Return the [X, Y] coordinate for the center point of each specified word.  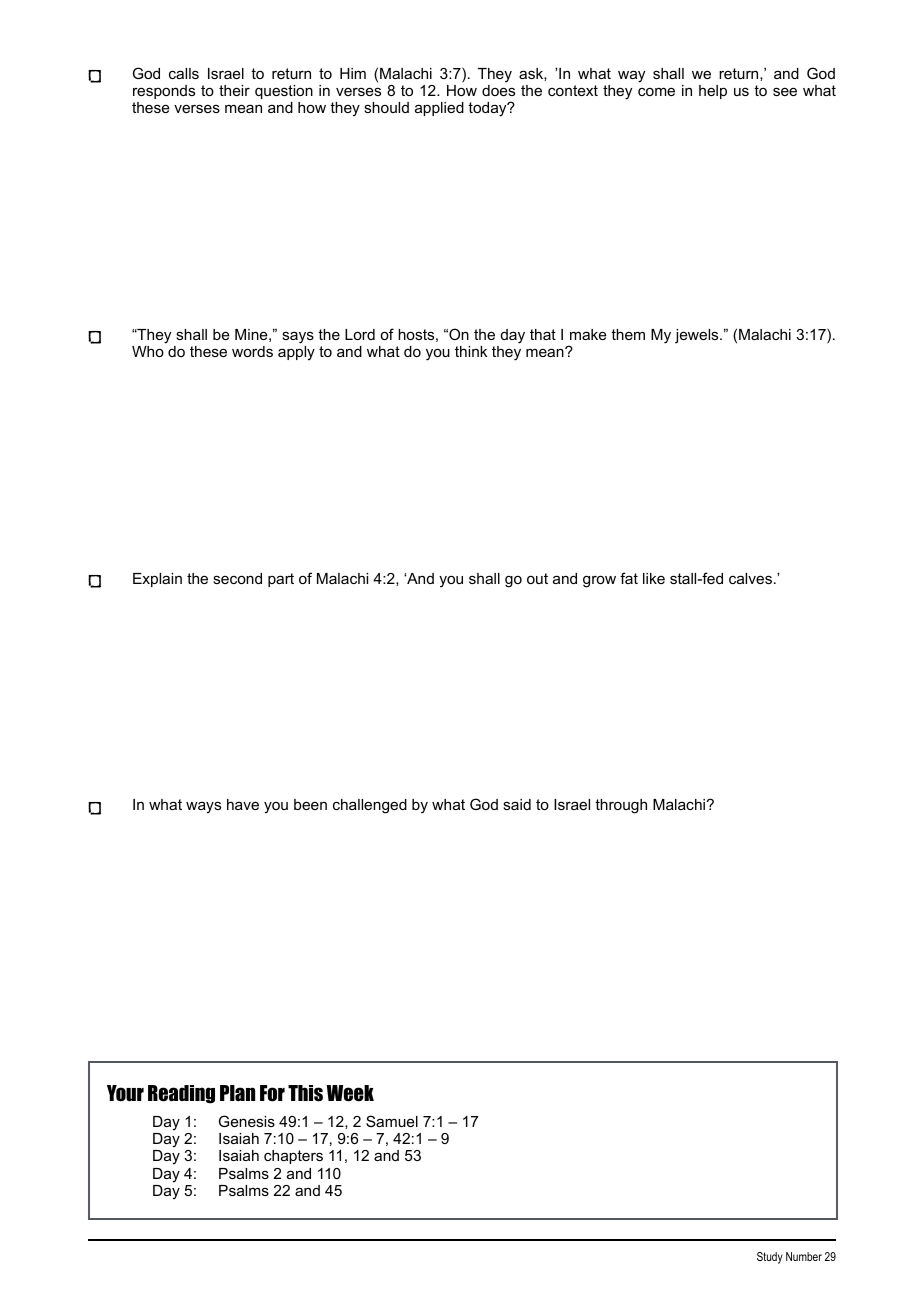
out [537, 578]
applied [439, 109]
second [237, 578]
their [234, 90]
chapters [293, 1157]
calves [750, 578]
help [713, 92]
